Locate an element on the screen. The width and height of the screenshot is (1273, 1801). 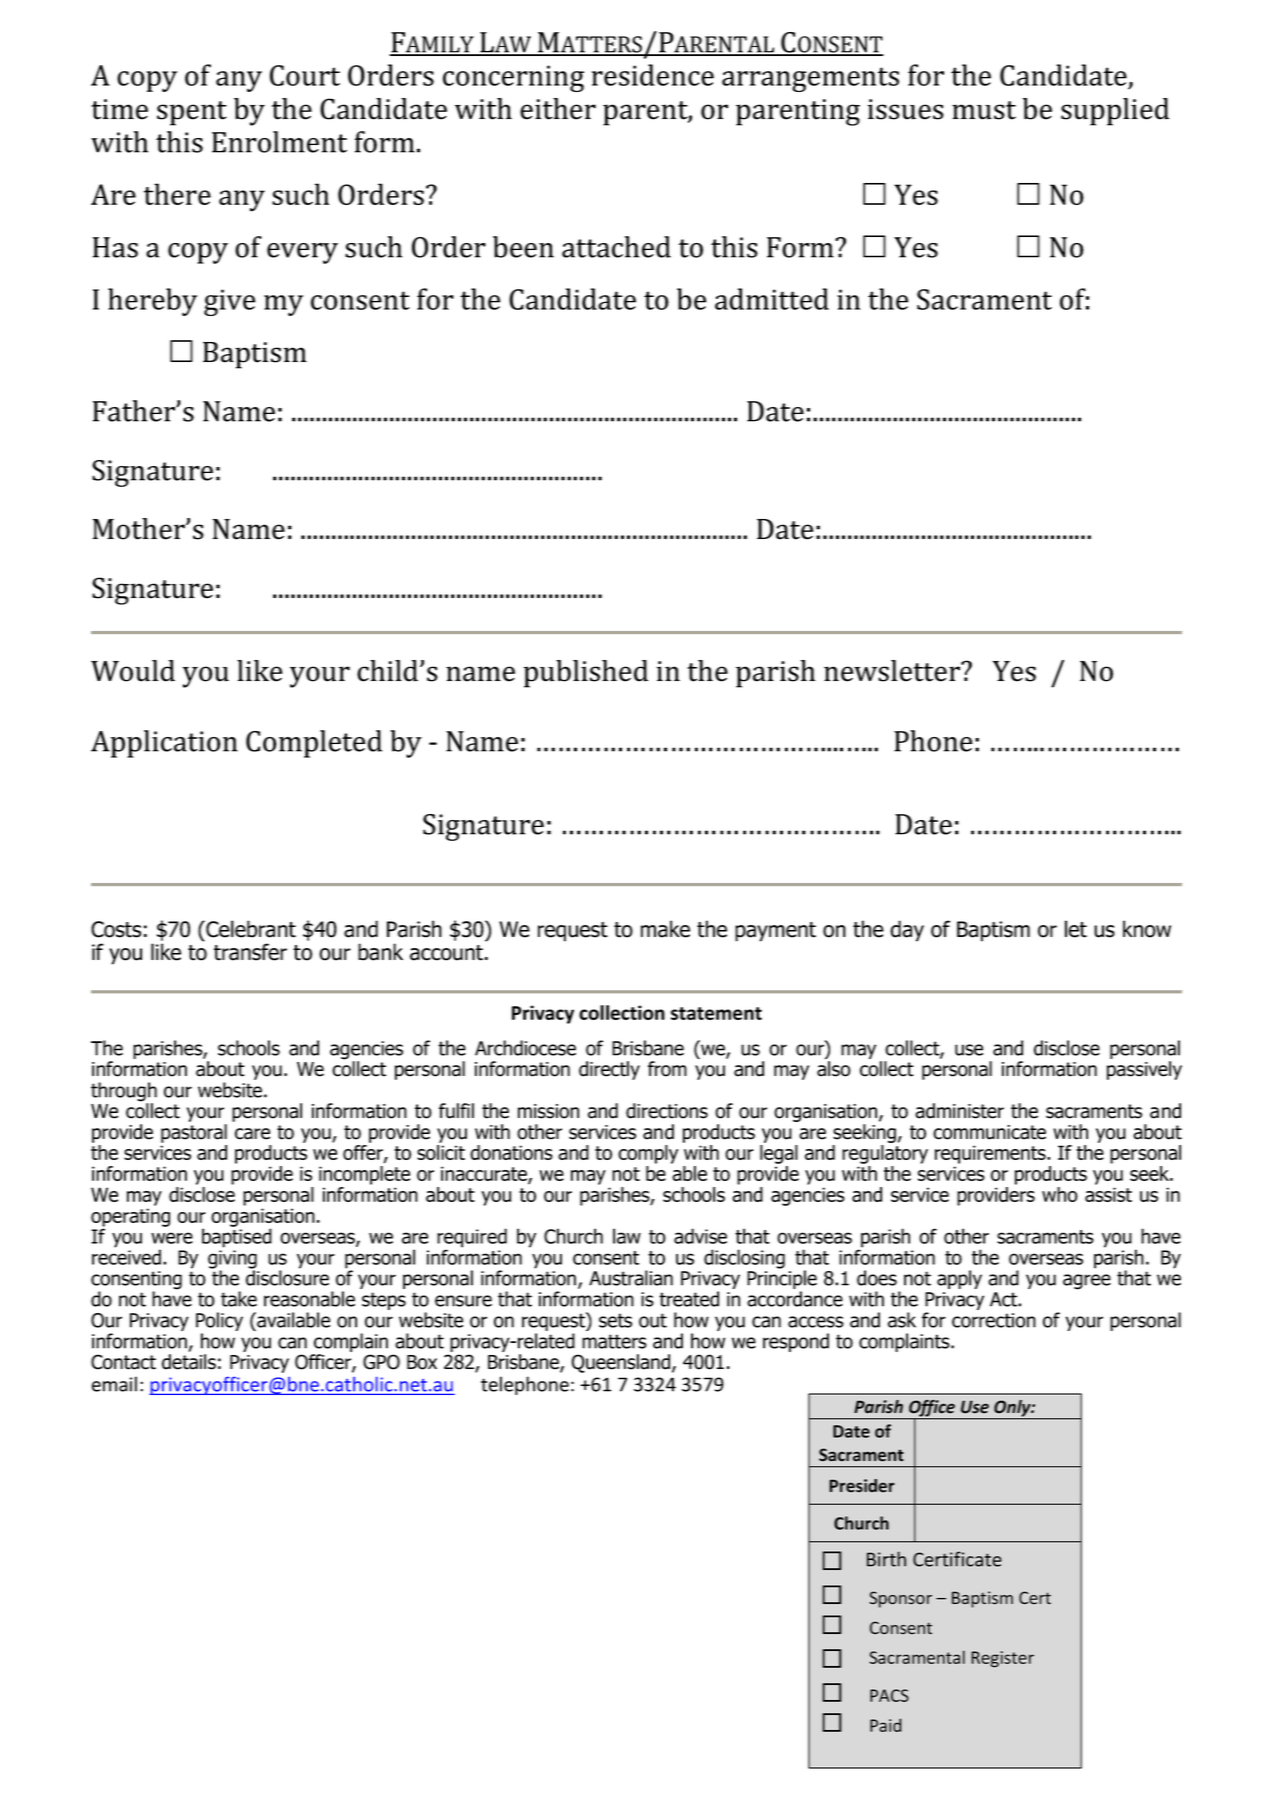
residence is located at coordinates (653, 75).
